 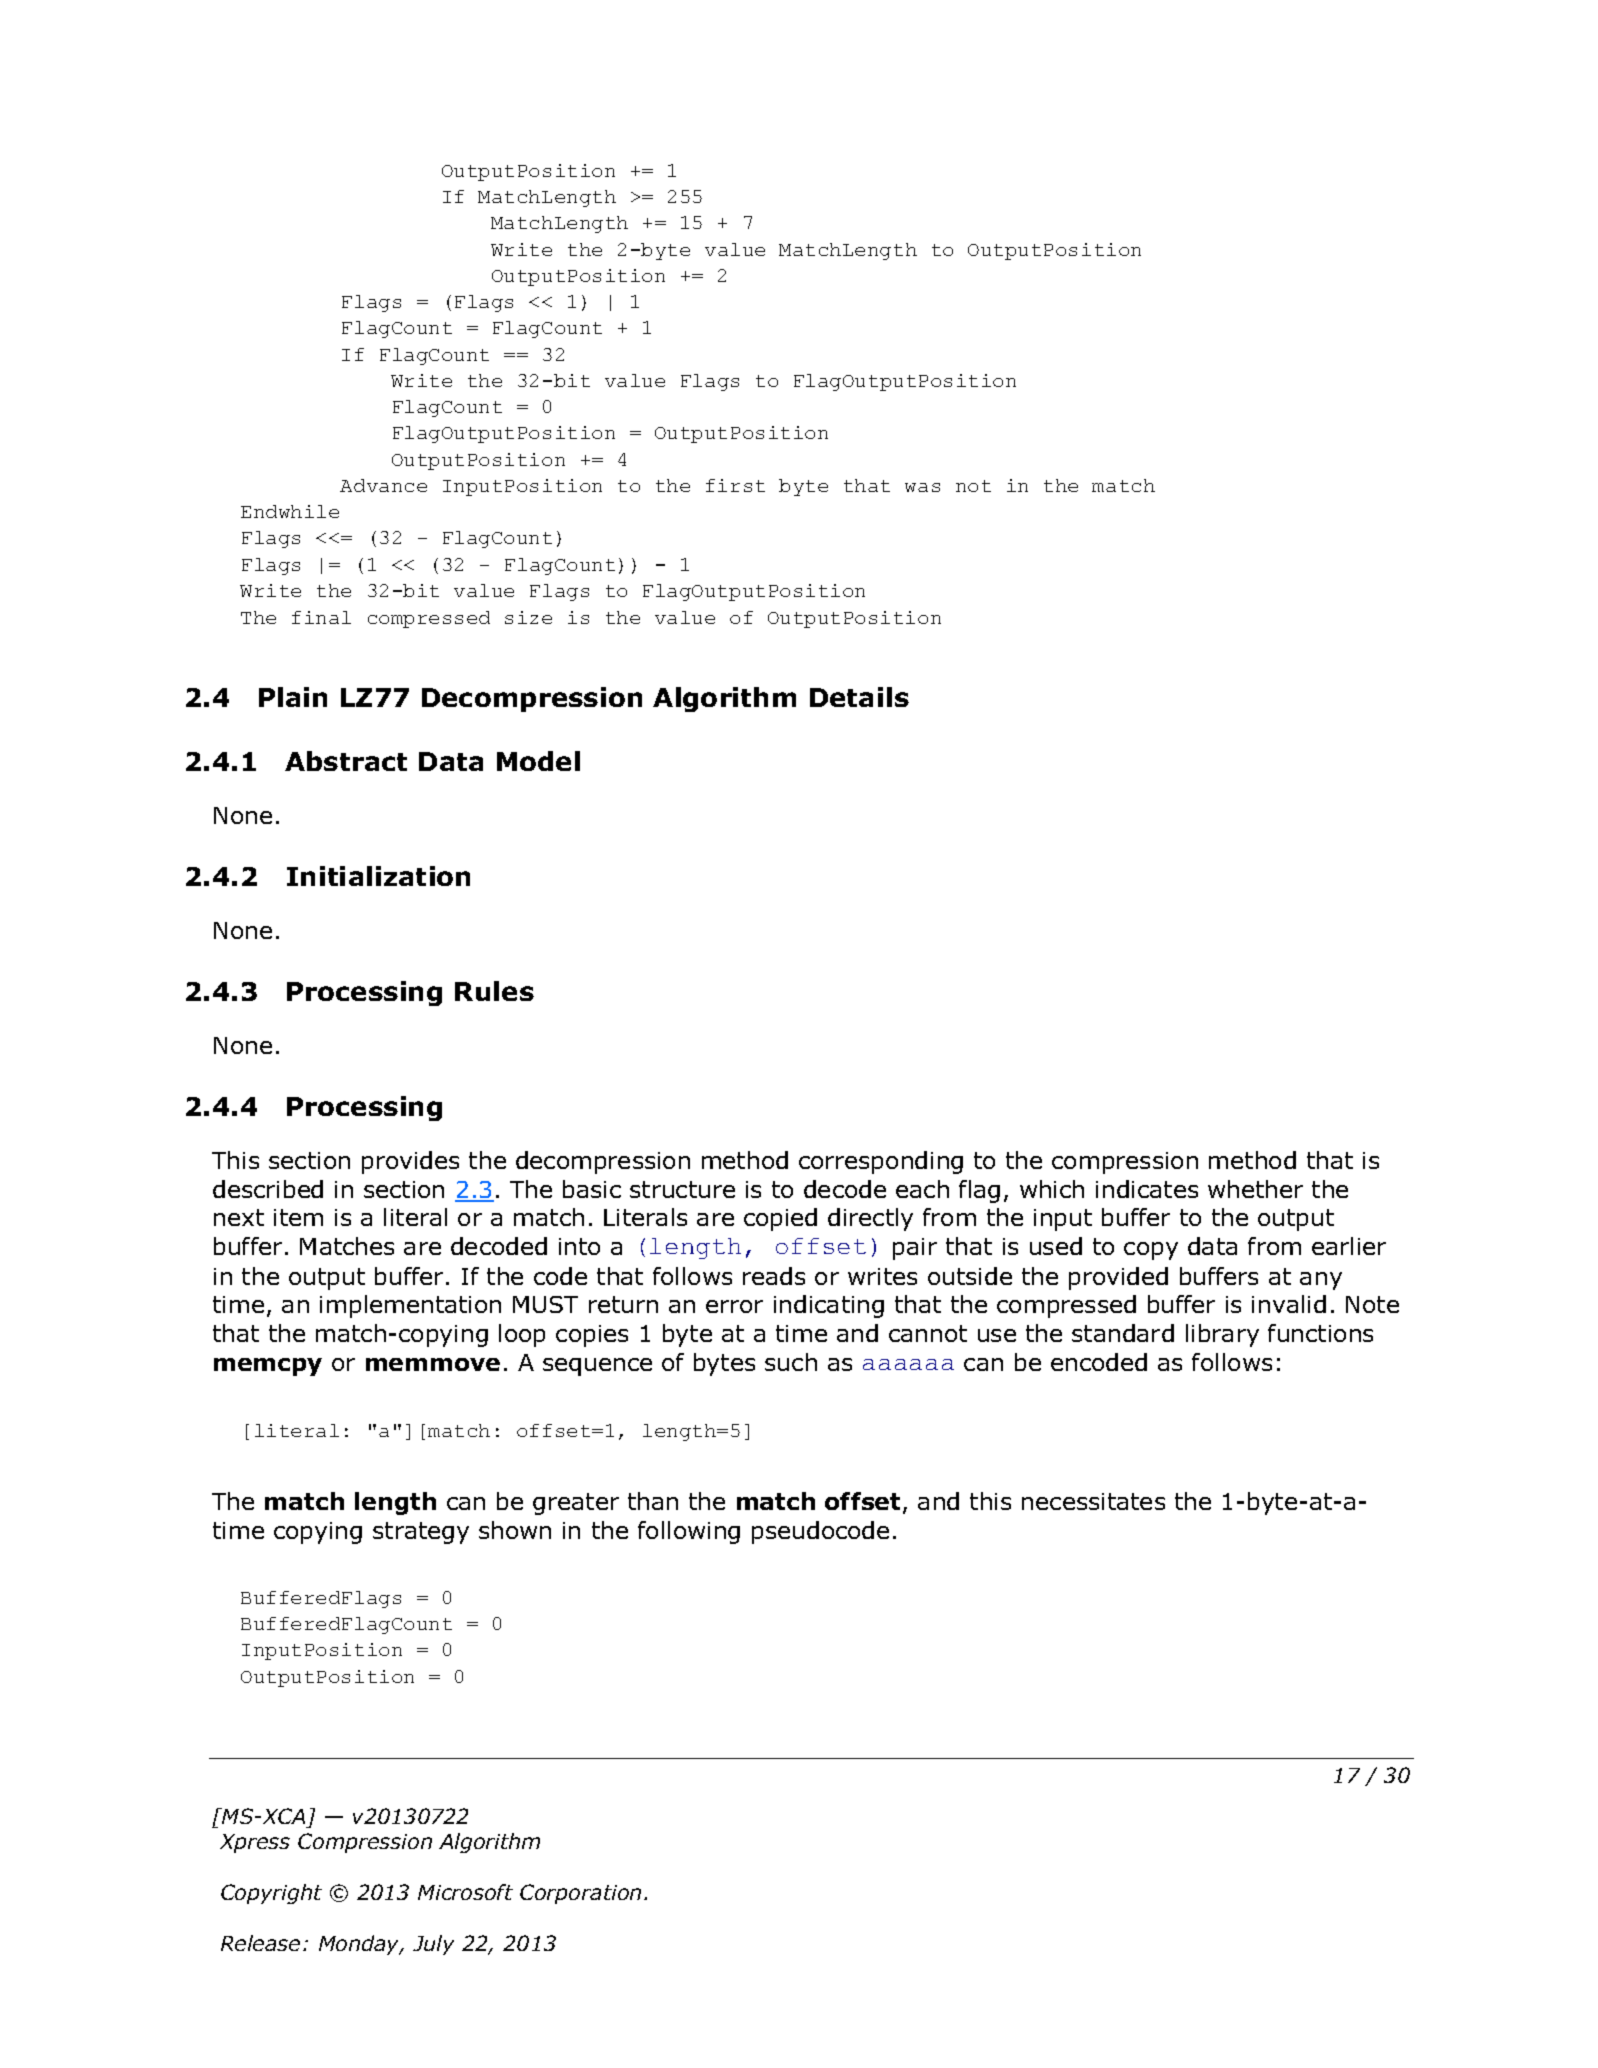 What do you see at coordinates (383, 485) in the page?
I see `Advance` at bounding box center [383, 485].
